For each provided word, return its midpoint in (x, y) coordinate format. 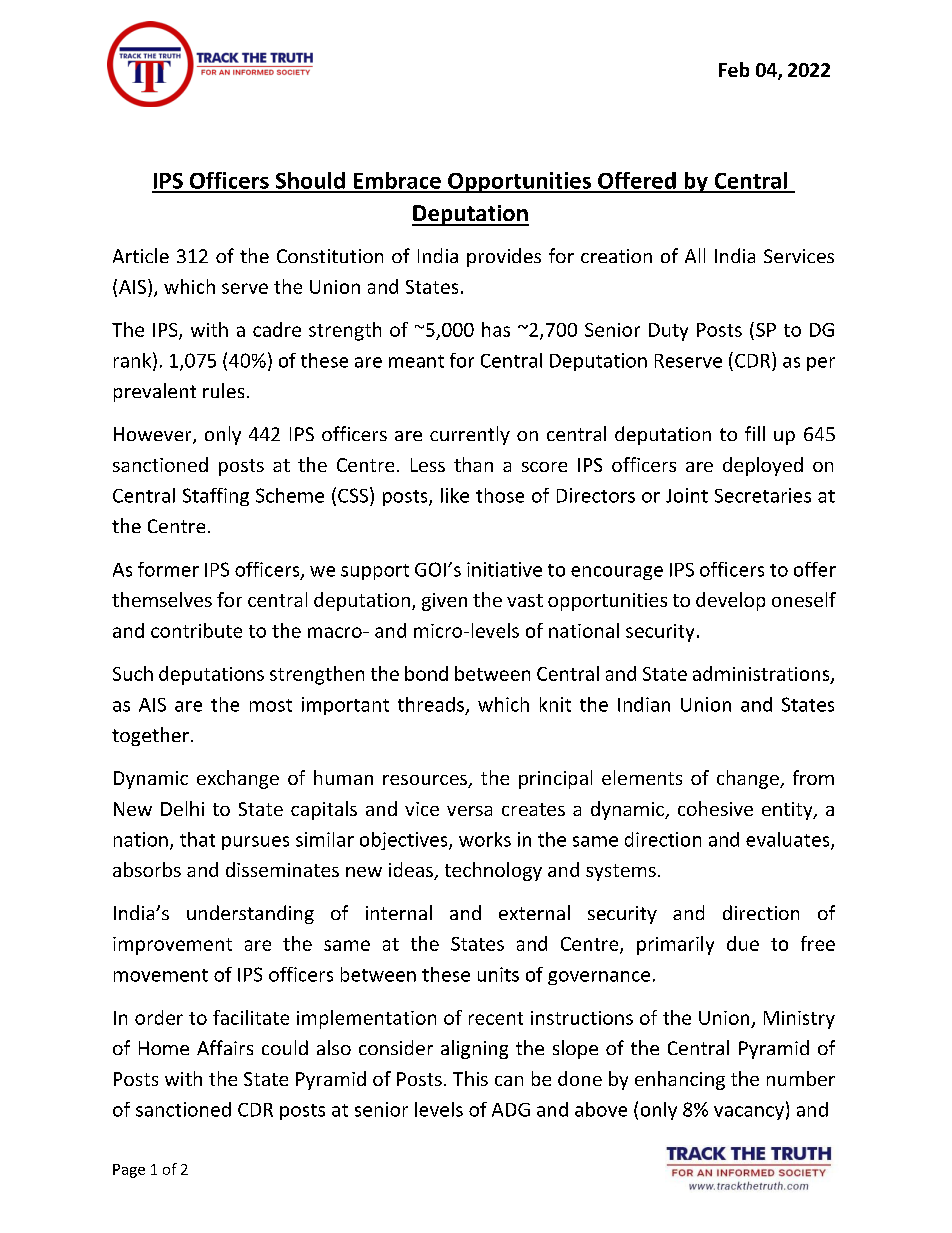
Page (129, 1171)
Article (141, 255)
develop (730, 601)
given (444, 602)
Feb (734, 69)
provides (504, 257)
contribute (196, 630)
